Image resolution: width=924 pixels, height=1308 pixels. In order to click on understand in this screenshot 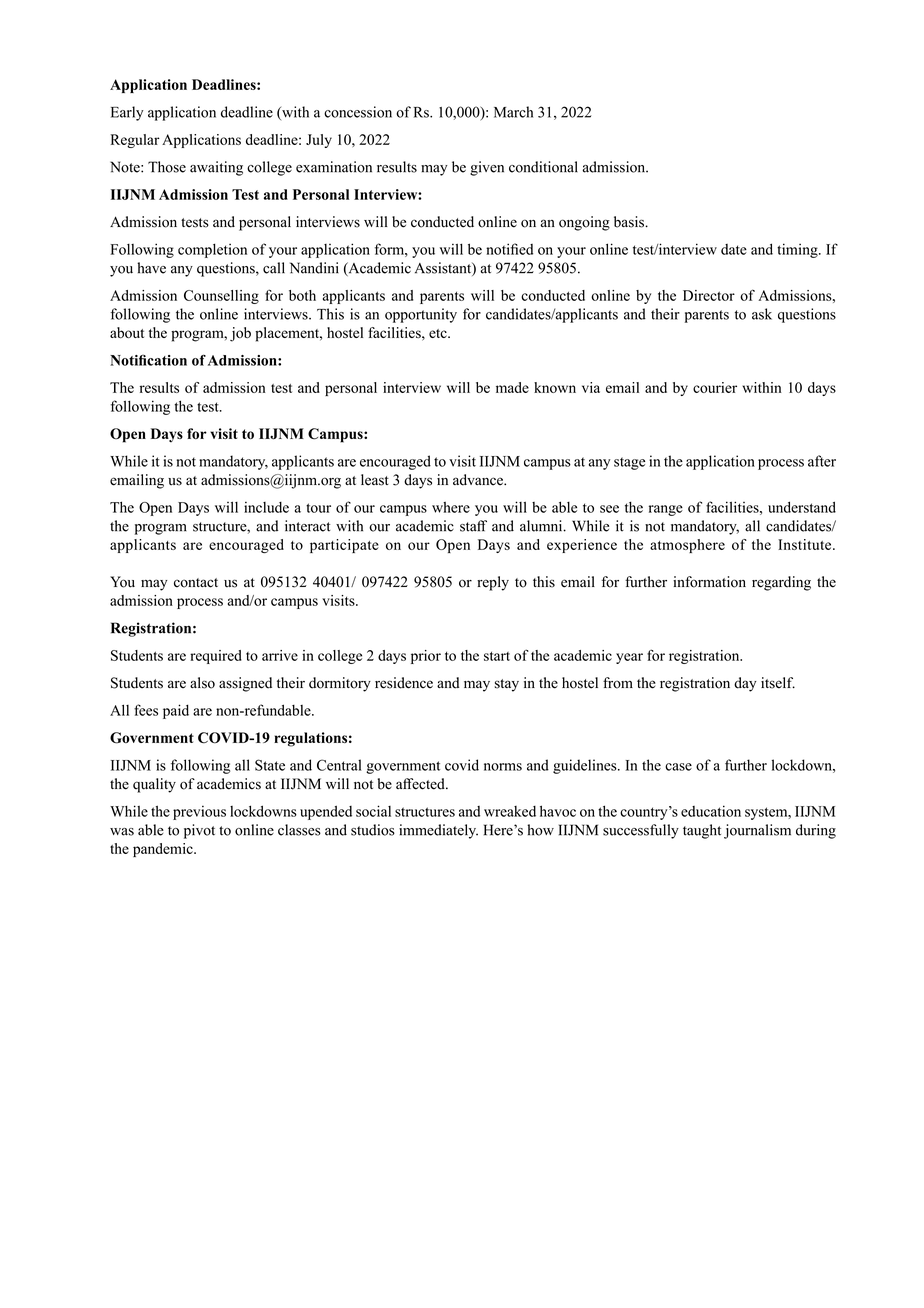, I will do `click(802, 507)`.
